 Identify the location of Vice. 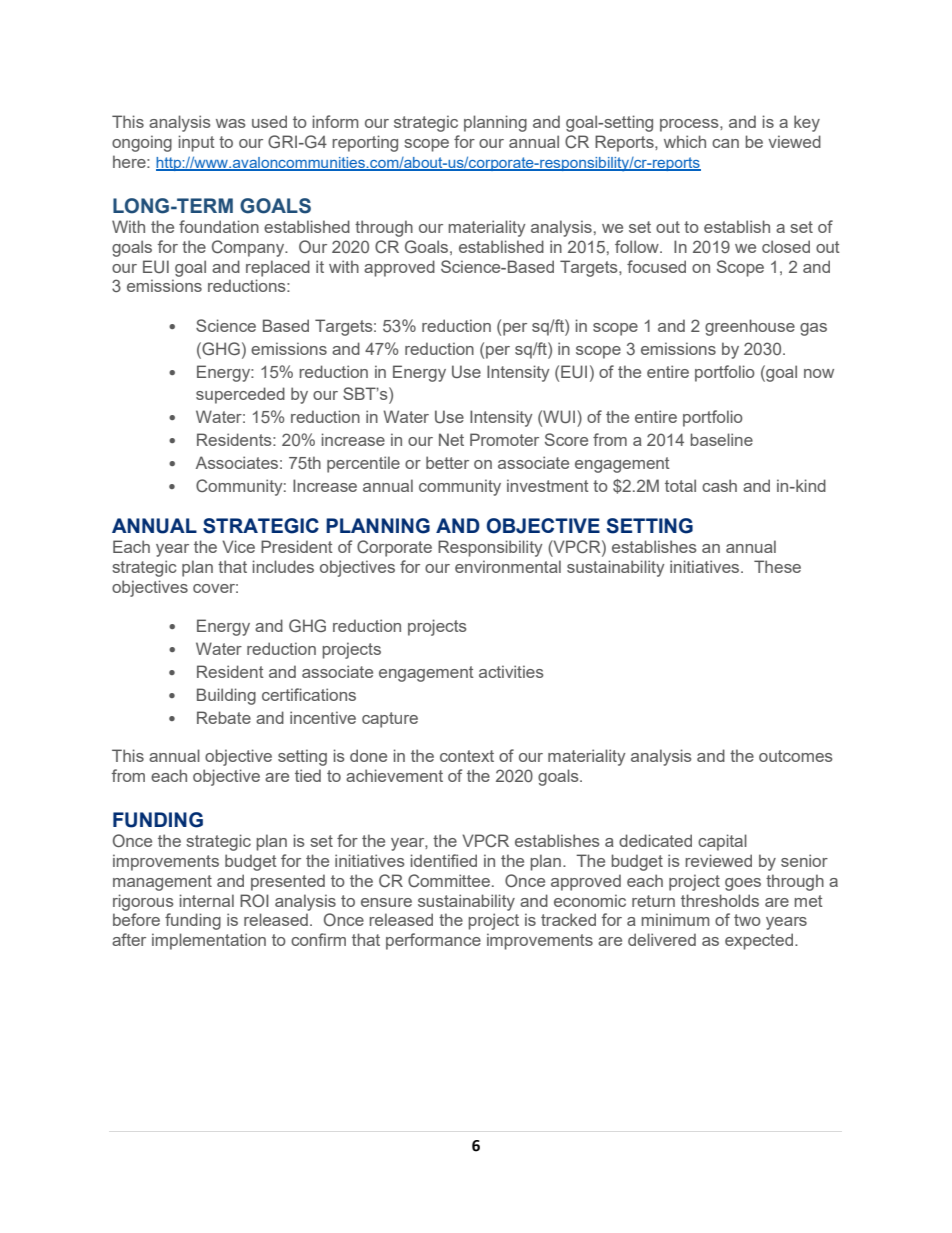
(238, 546).
